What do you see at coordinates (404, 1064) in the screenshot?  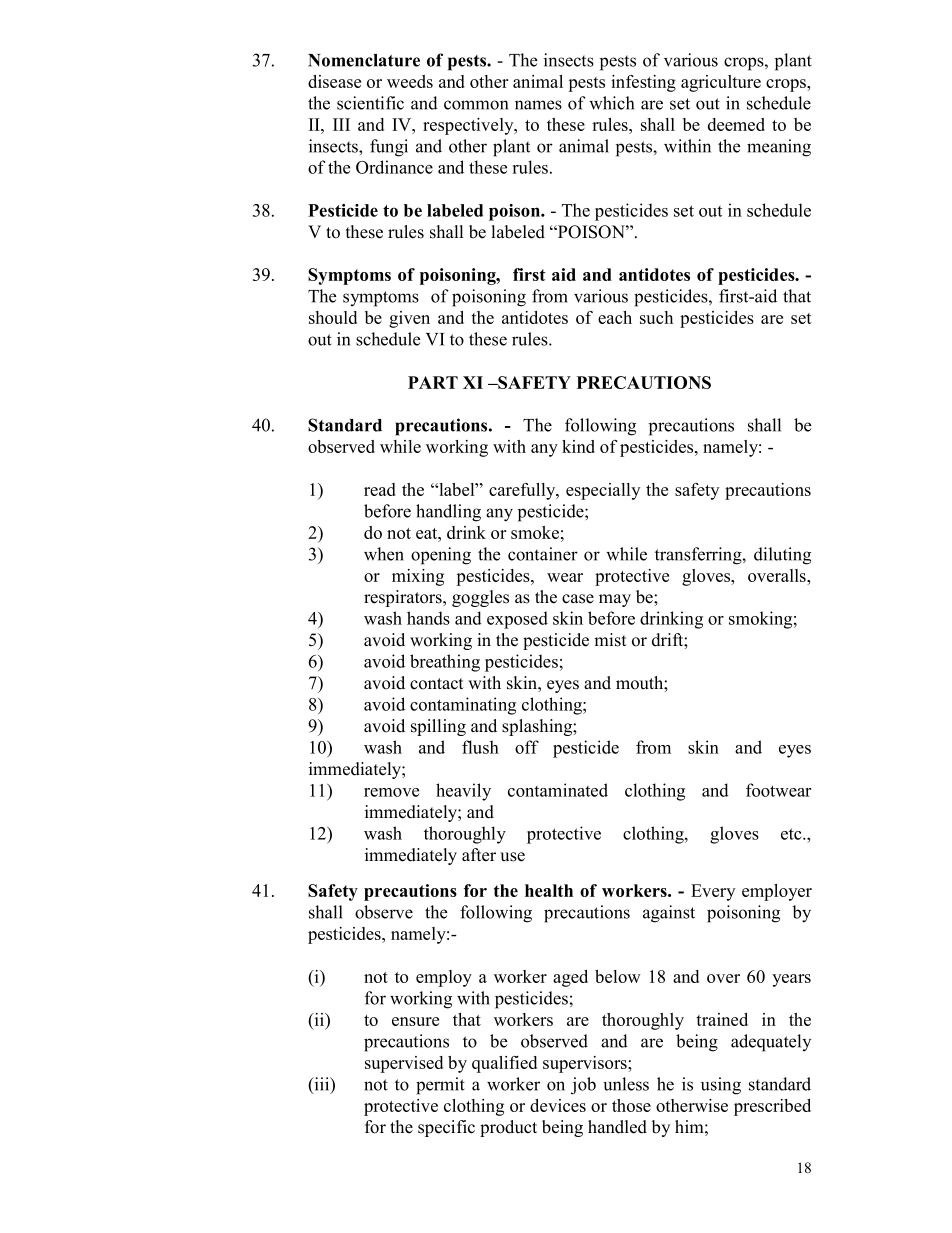 I see `supervised` at bounding box center [404, 1064].
